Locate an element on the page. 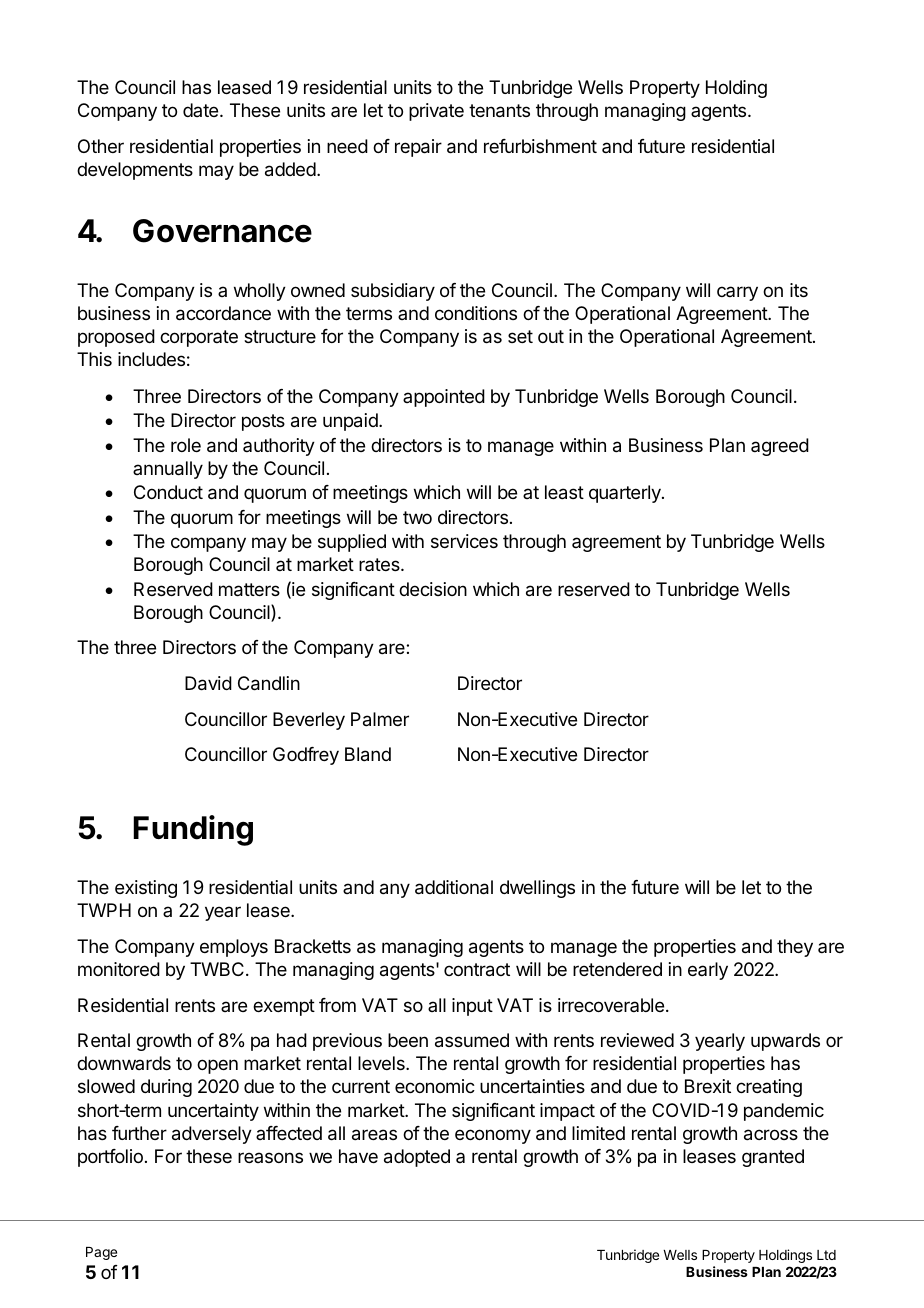  carry is located at coordinates (737, 293).
